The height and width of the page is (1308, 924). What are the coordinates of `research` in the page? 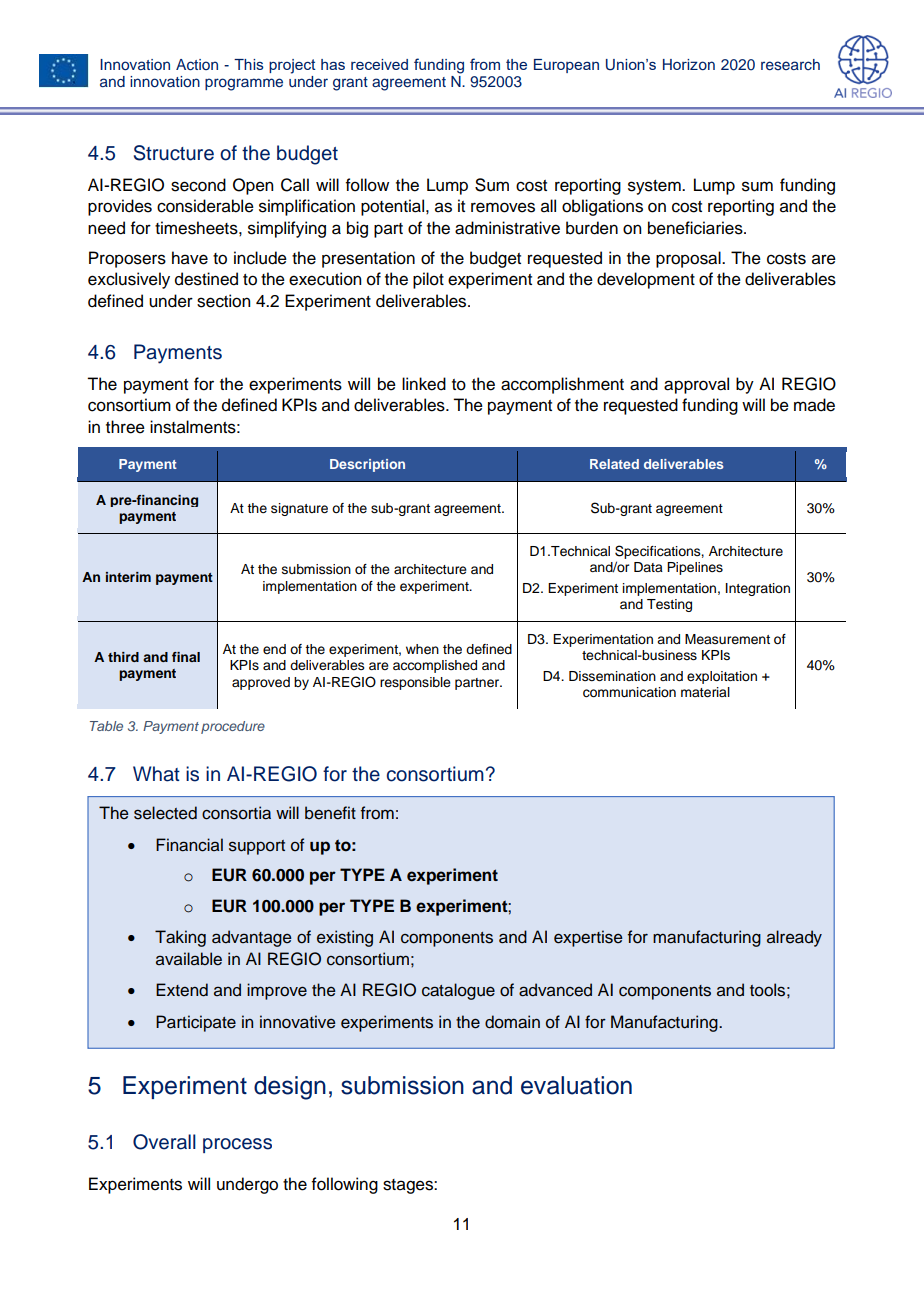 It's located at (790, 64).
